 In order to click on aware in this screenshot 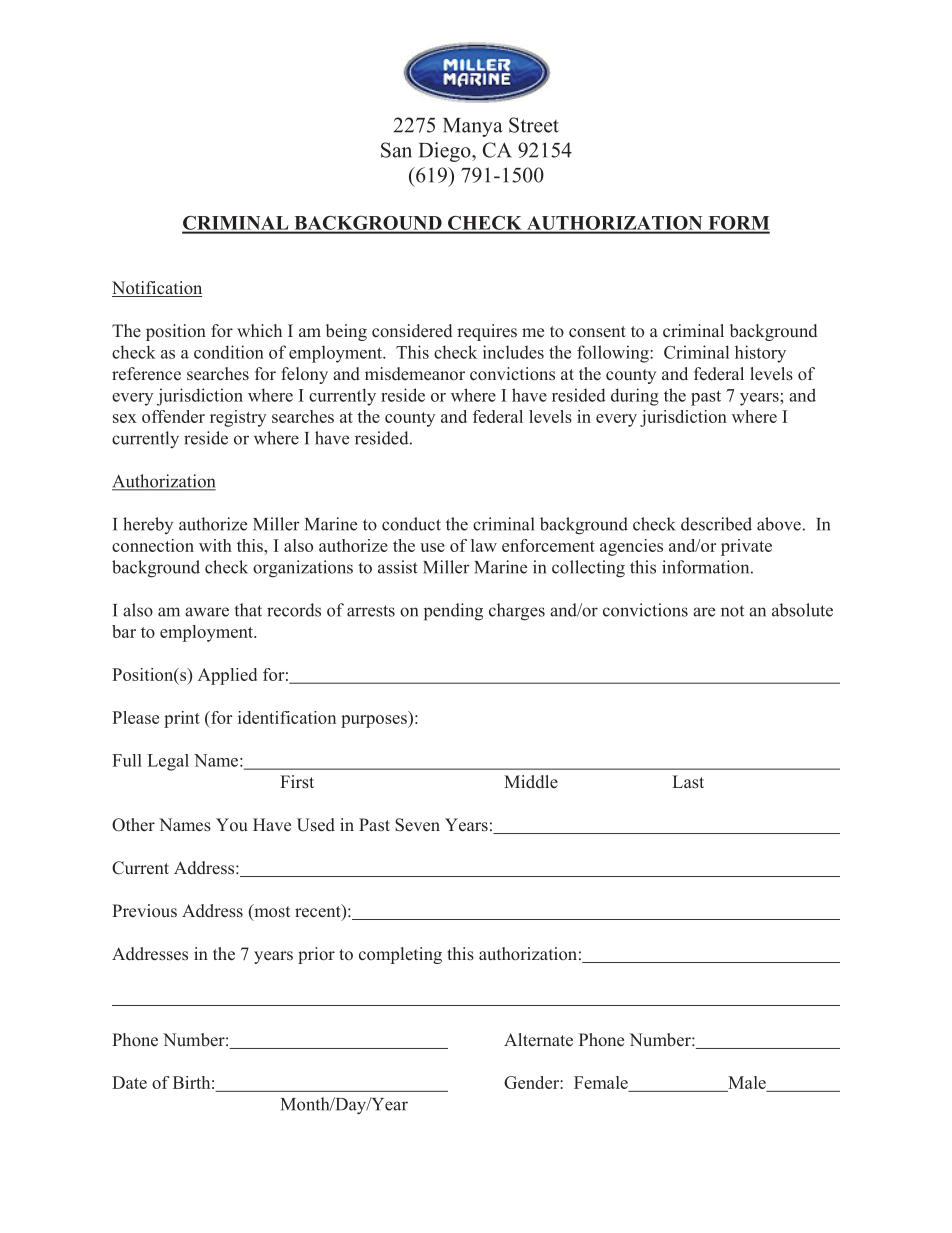, I will do `click(207, 612)`.
